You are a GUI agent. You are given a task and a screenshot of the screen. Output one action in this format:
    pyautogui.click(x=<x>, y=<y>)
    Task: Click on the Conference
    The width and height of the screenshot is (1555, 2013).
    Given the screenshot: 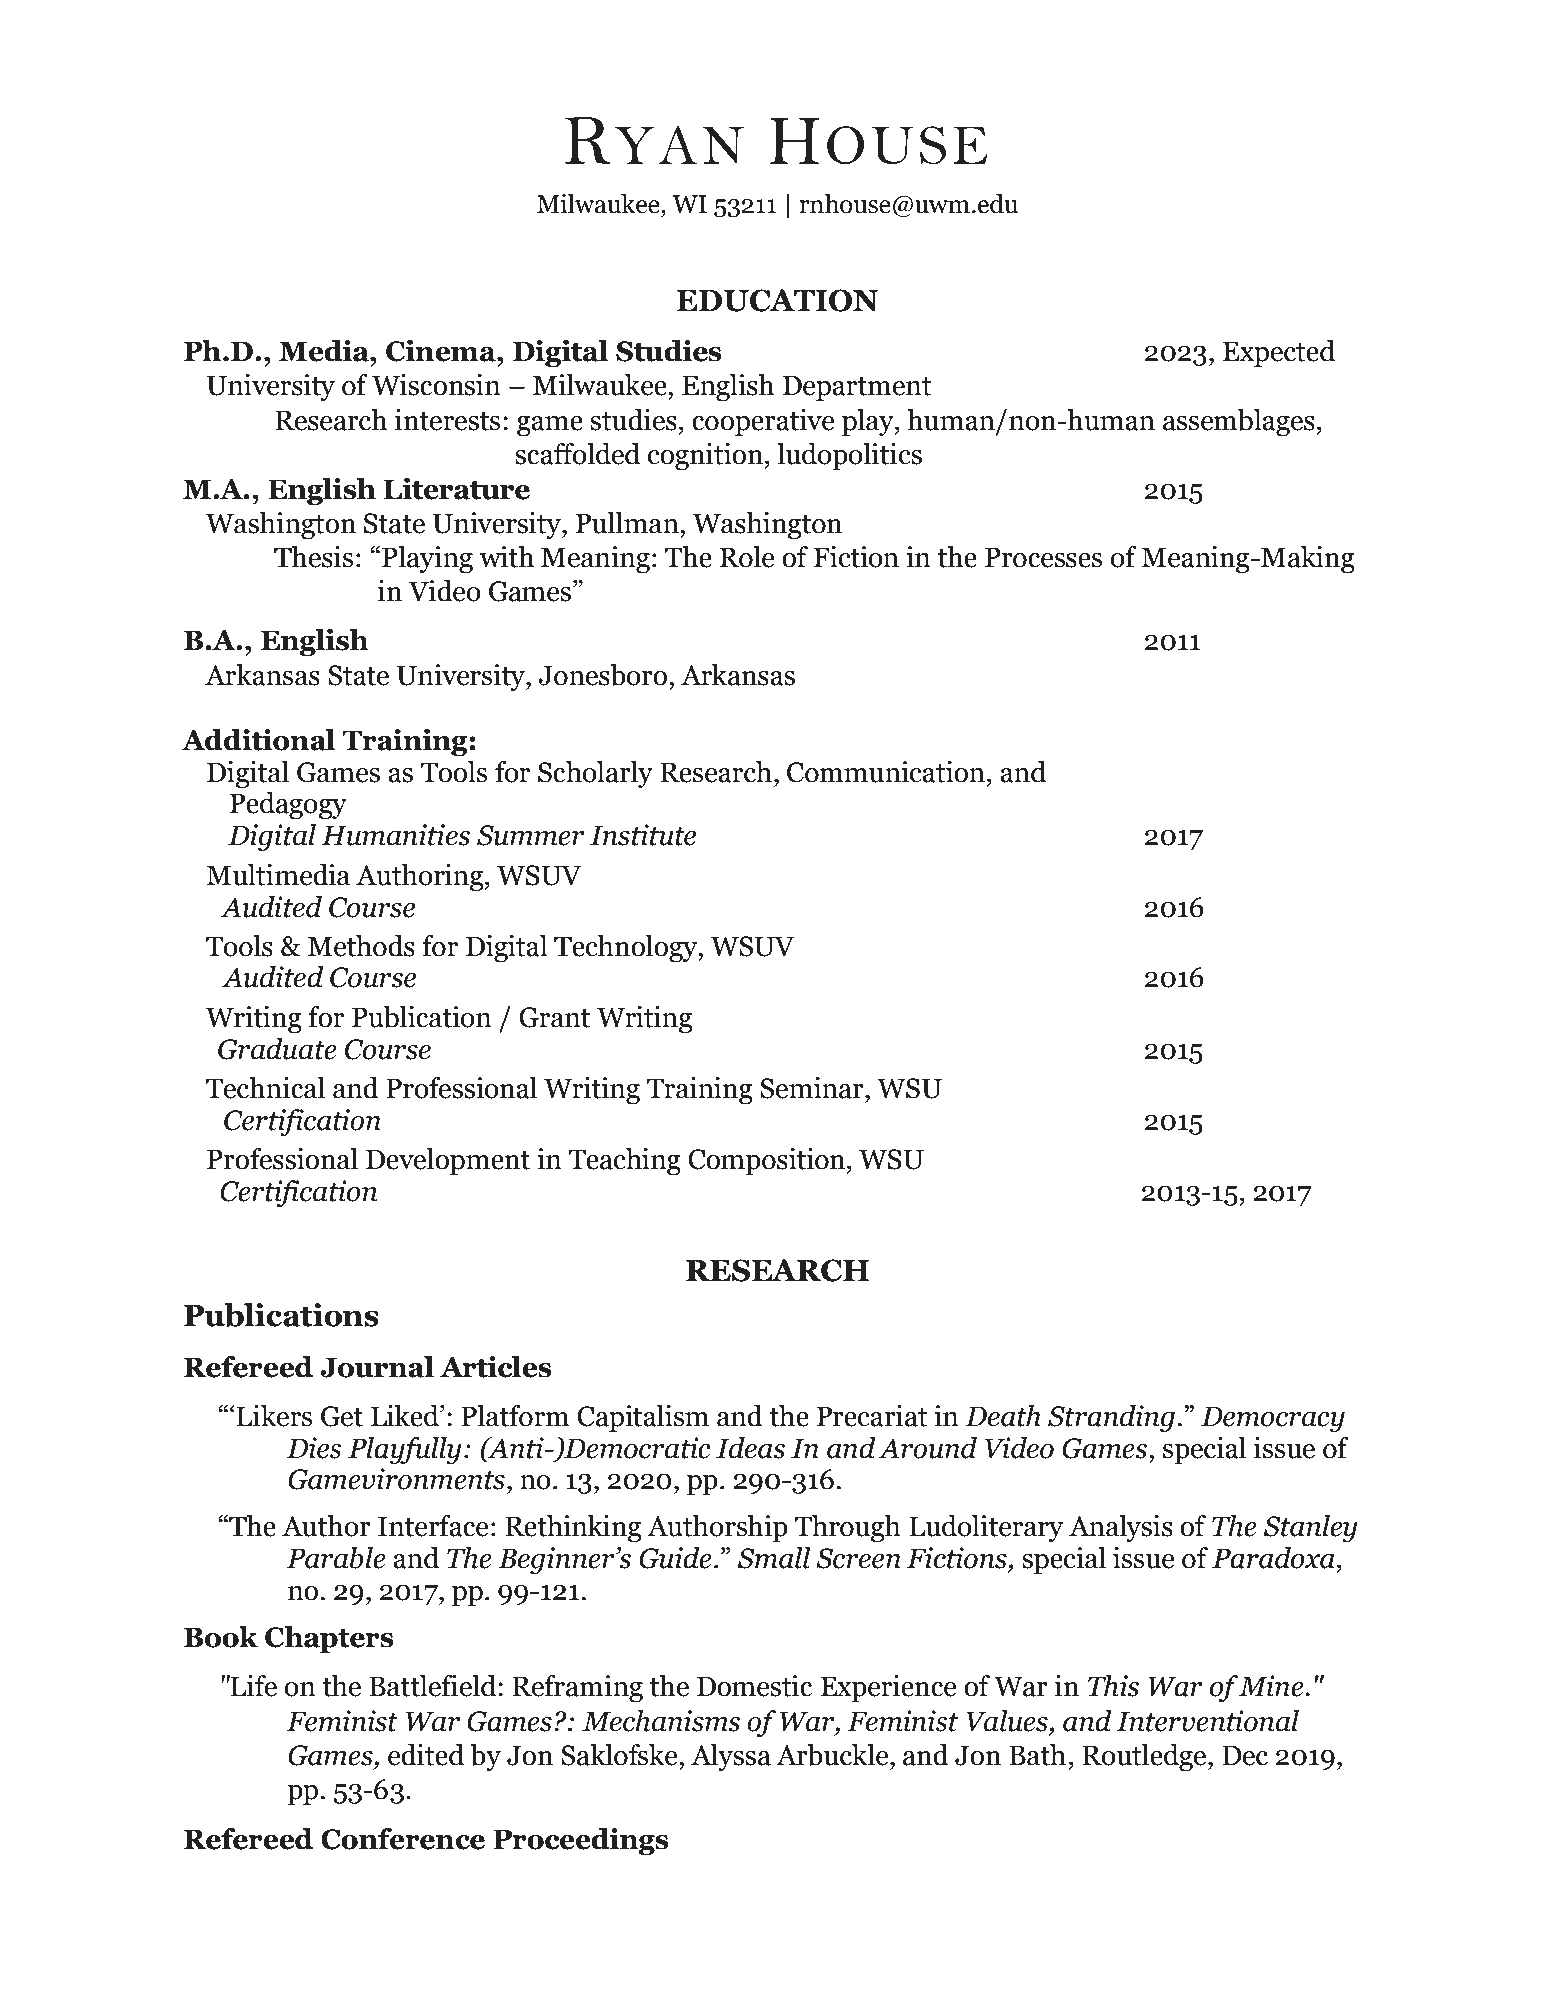 What is the action you would take?
    pyautogui.click(x=403, y=1839)
